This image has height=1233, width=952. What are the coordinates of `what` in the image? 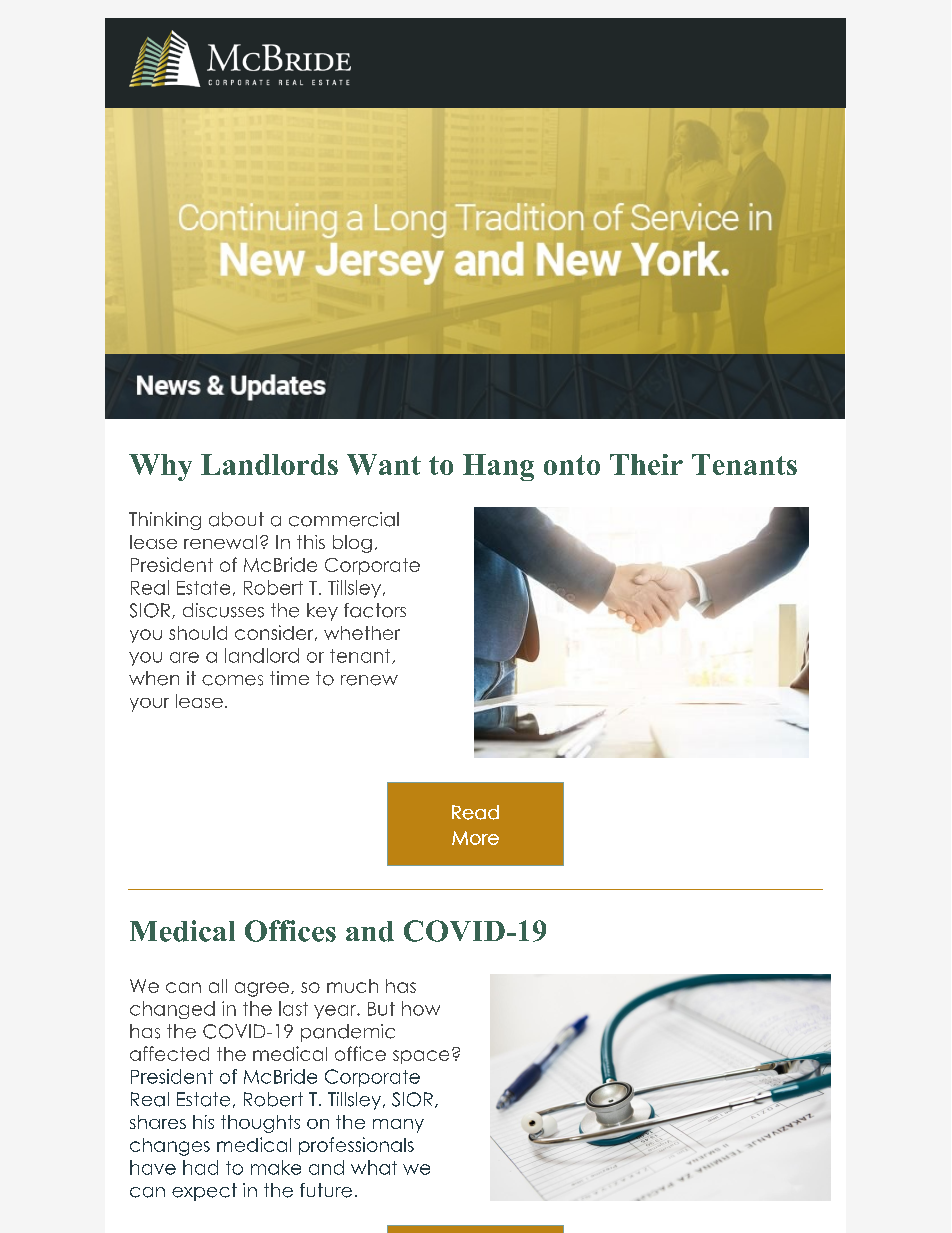 It's located at (374, 1167).
